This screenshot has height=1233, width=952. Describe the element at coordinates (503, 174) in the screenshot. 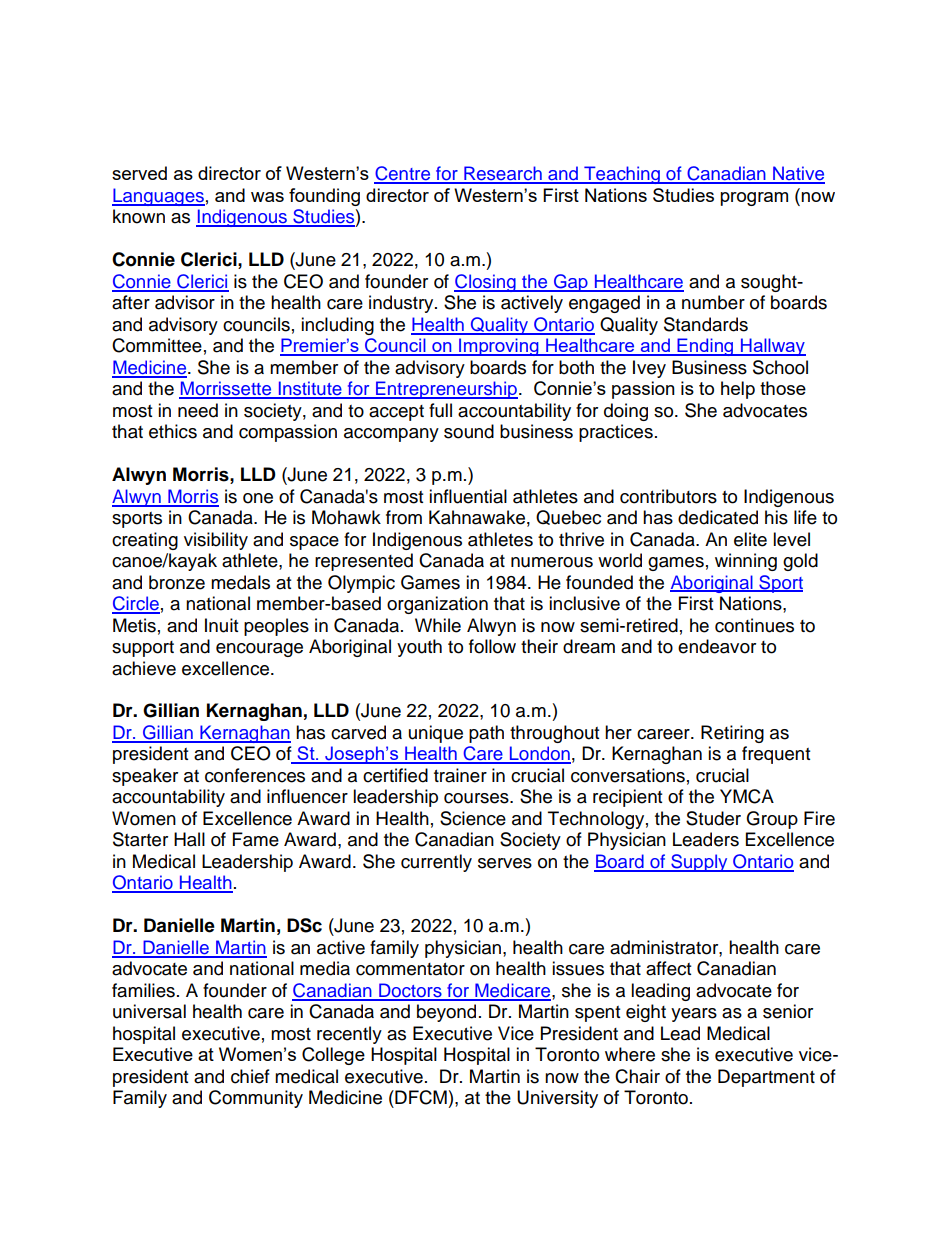

I see `Research` at that location.
